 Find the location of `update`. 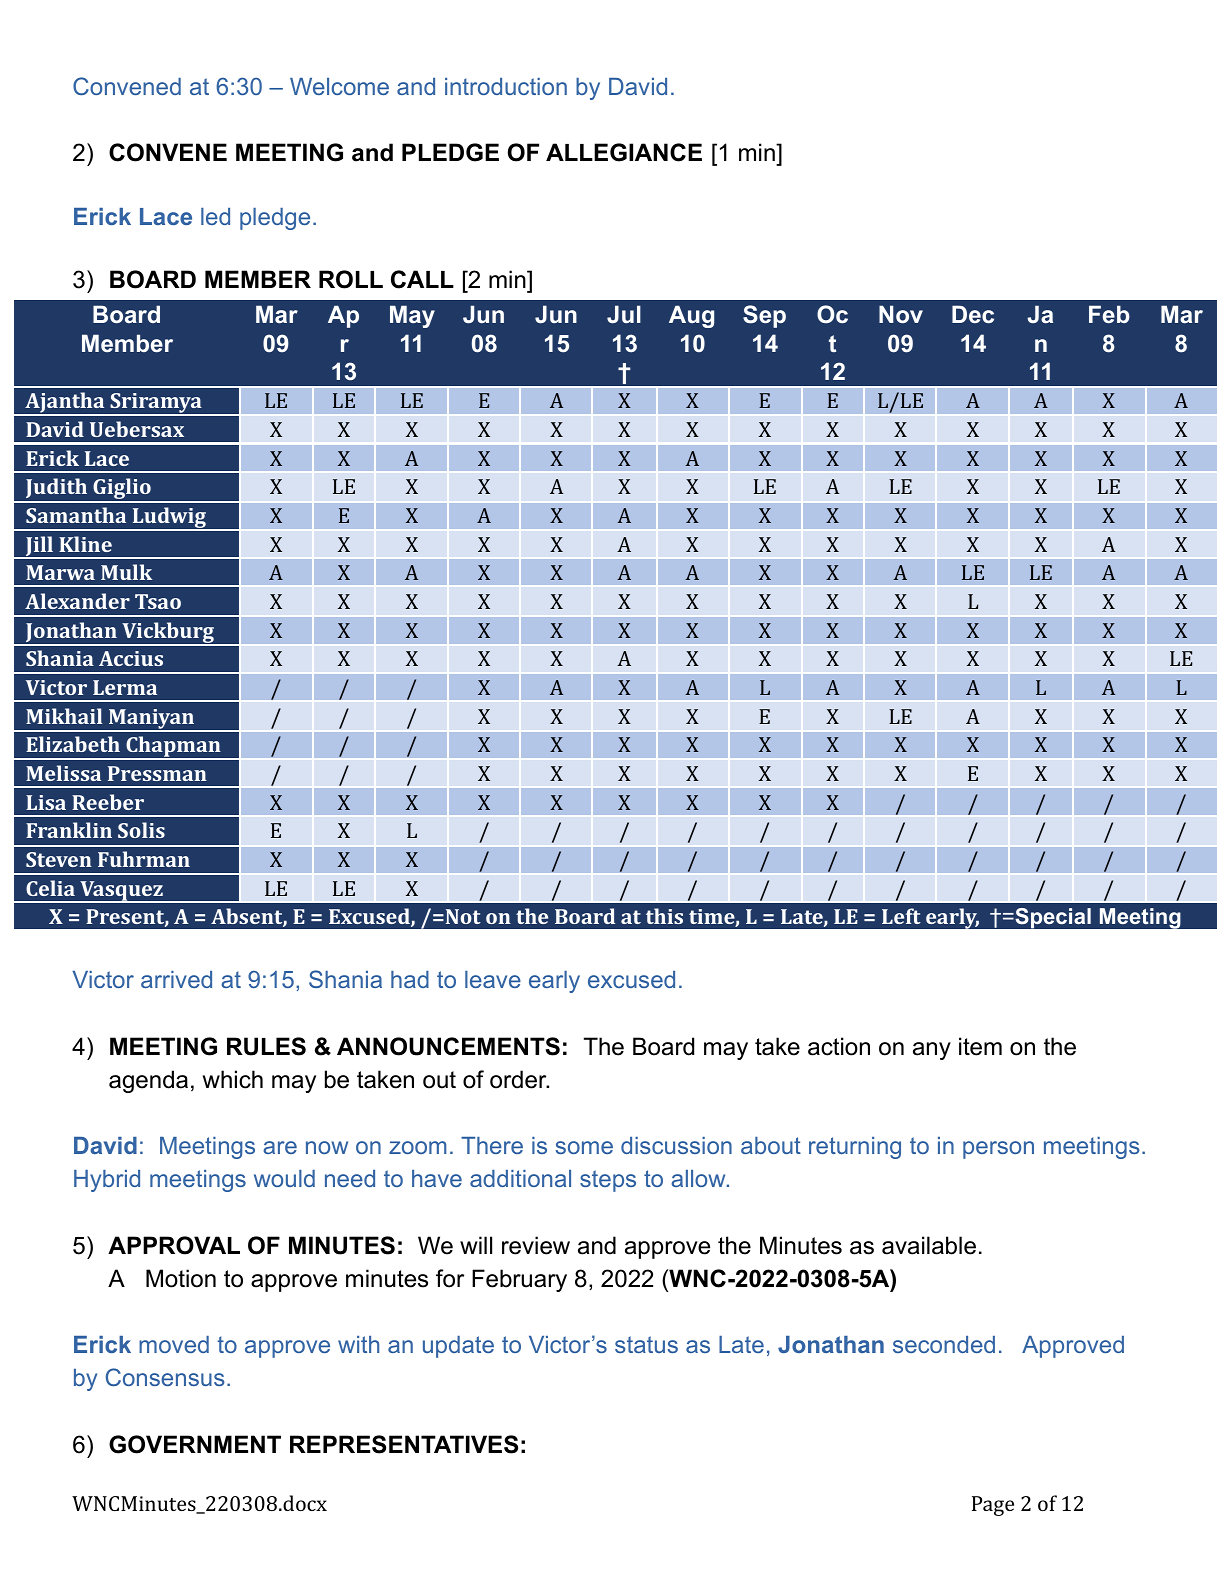

update is located at coordinates (458, 1347).
